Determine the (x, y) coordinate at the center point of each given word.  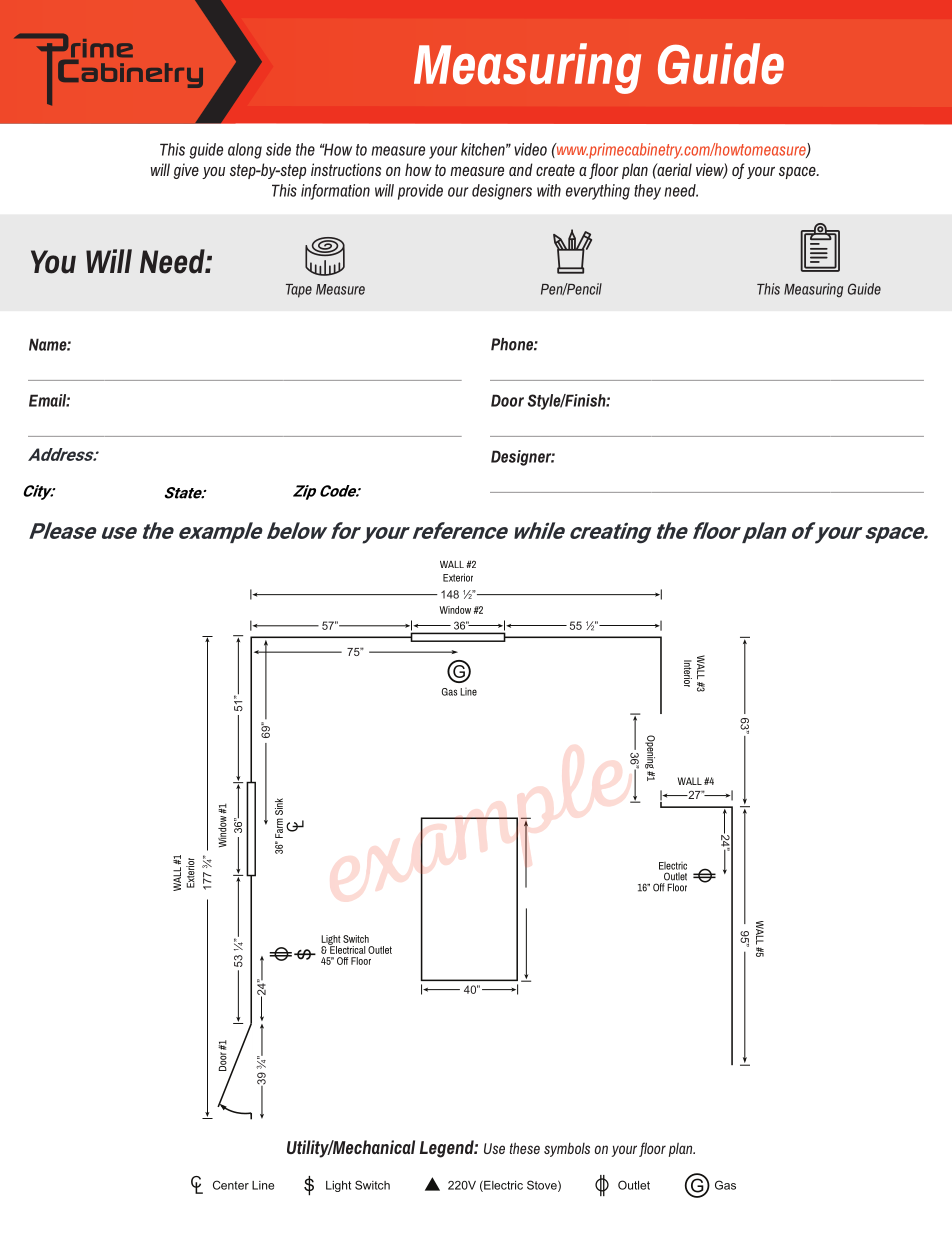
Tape (299, 291)
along (245, 151)
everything (598, 192)
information (335, 192)
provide (420, 192)
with (549, 190)
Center (231, 1185)
